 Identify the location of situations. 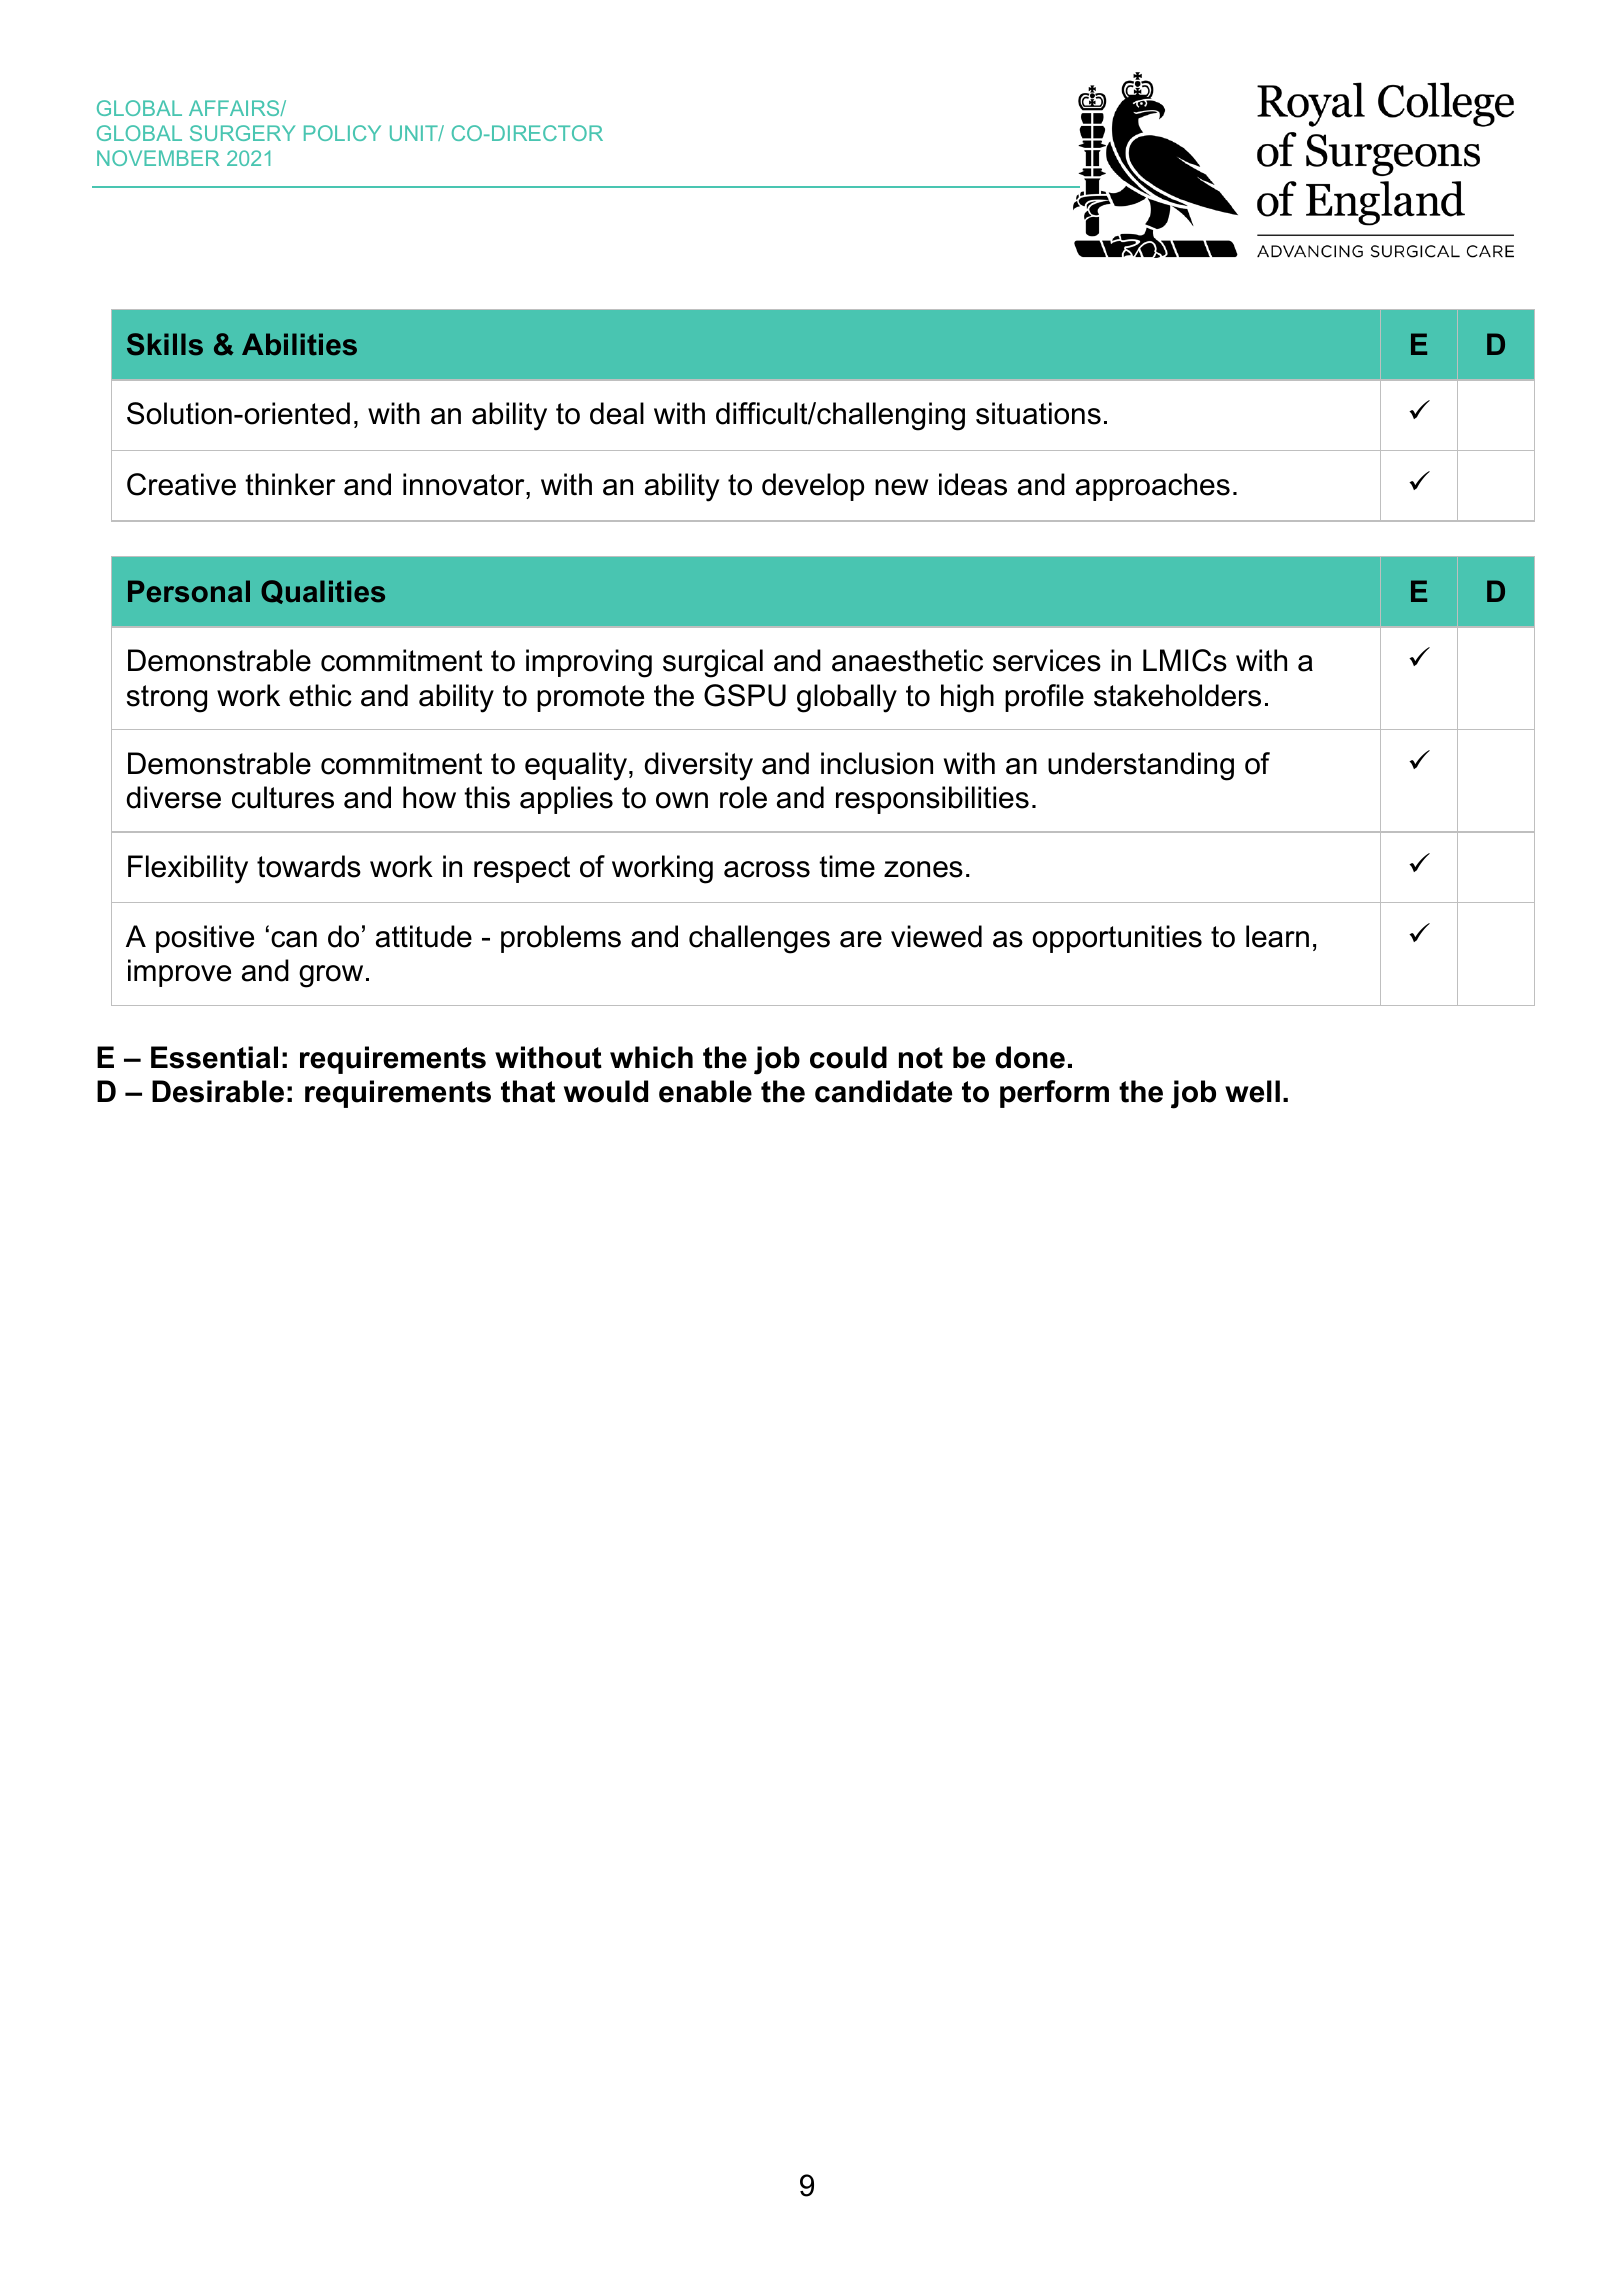
(1038, 413).
